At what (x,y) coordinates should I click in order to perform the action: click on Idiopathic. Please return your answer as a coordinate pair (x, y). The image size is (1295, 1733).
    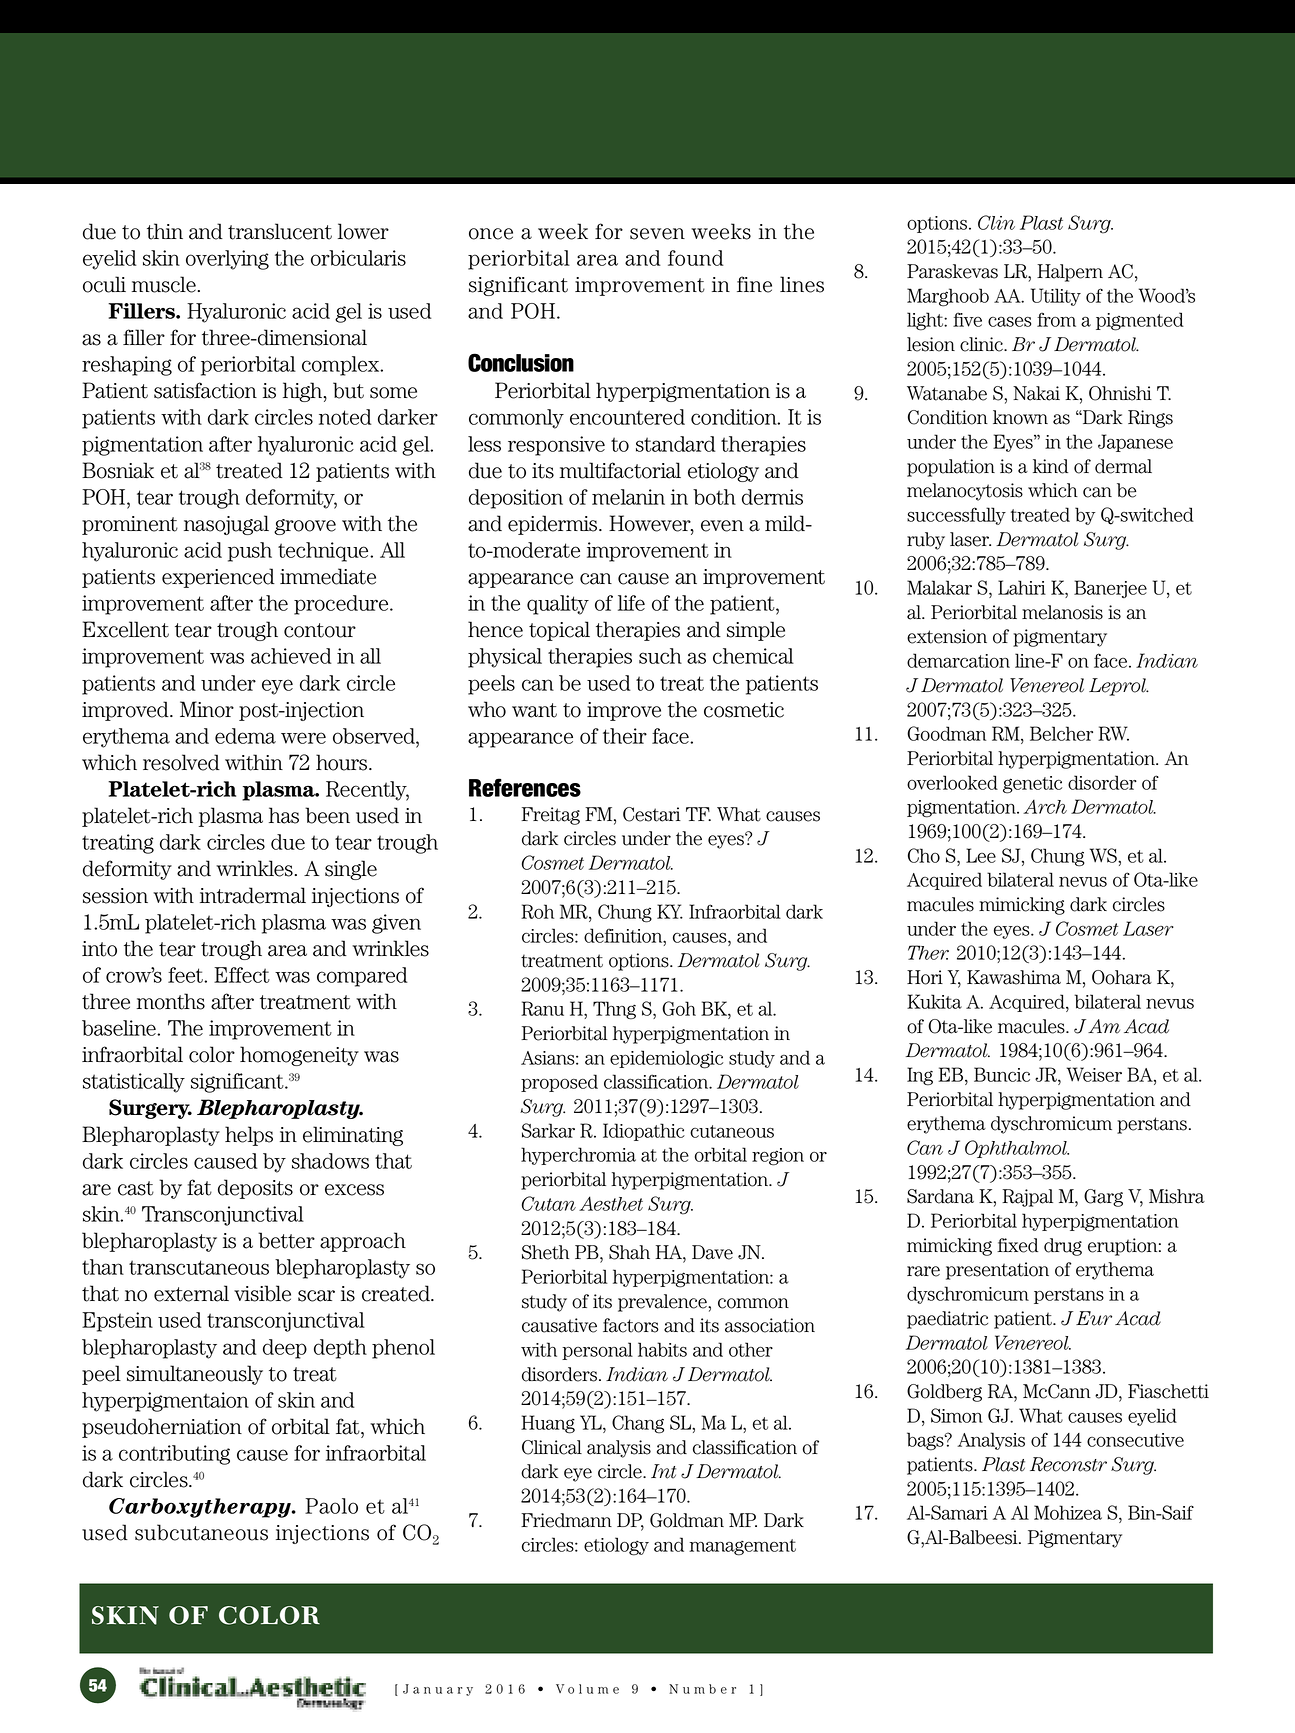
    Looking at the image, I should click on (644, 1132).
